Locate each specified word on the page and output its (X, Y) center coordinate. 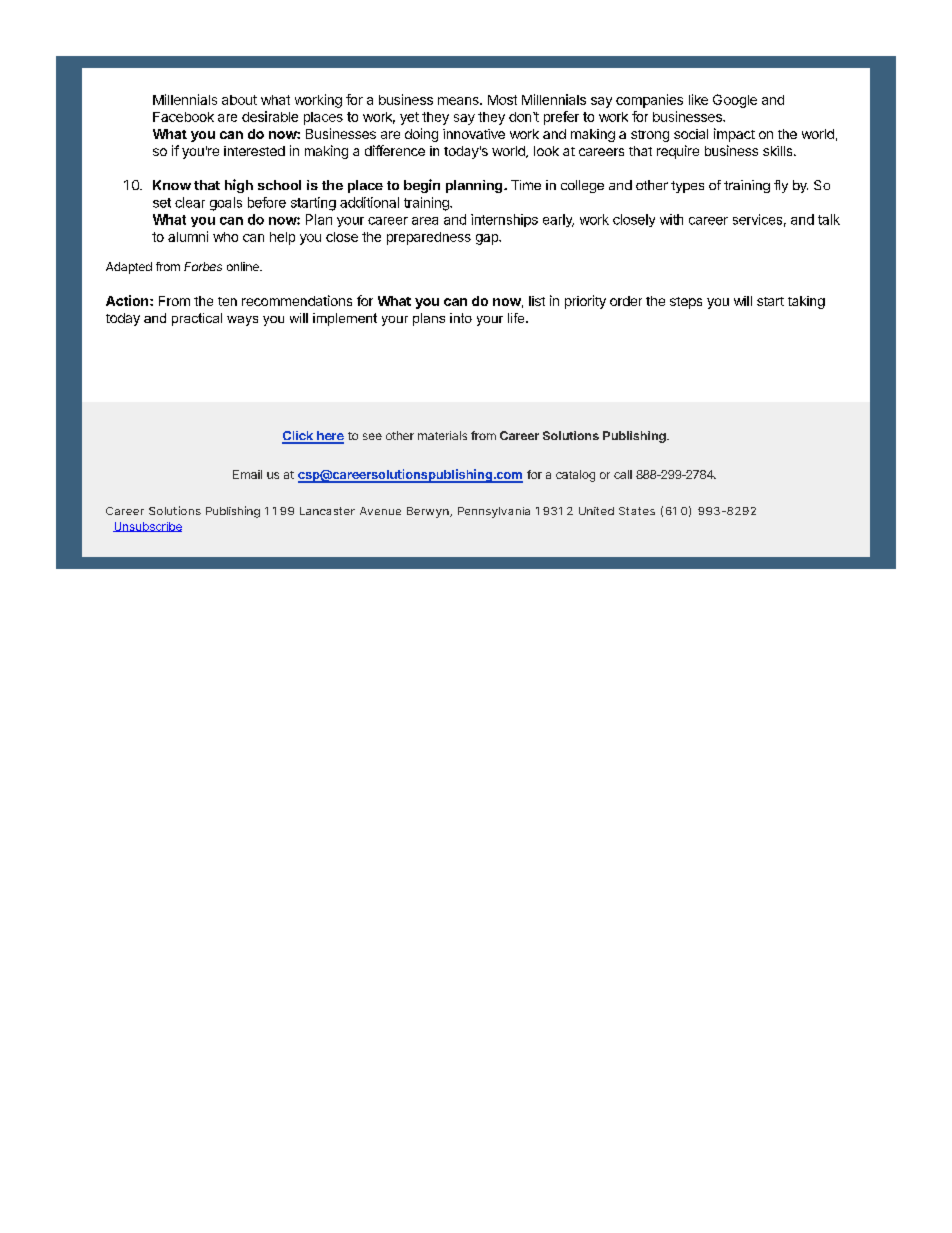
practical (197, 319)
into (461, 318)
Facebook (183, 117)
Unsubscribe (147, 527)
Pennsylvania (494, 512)
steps (686, 303)
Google (735, 101)
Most (502, 100)
